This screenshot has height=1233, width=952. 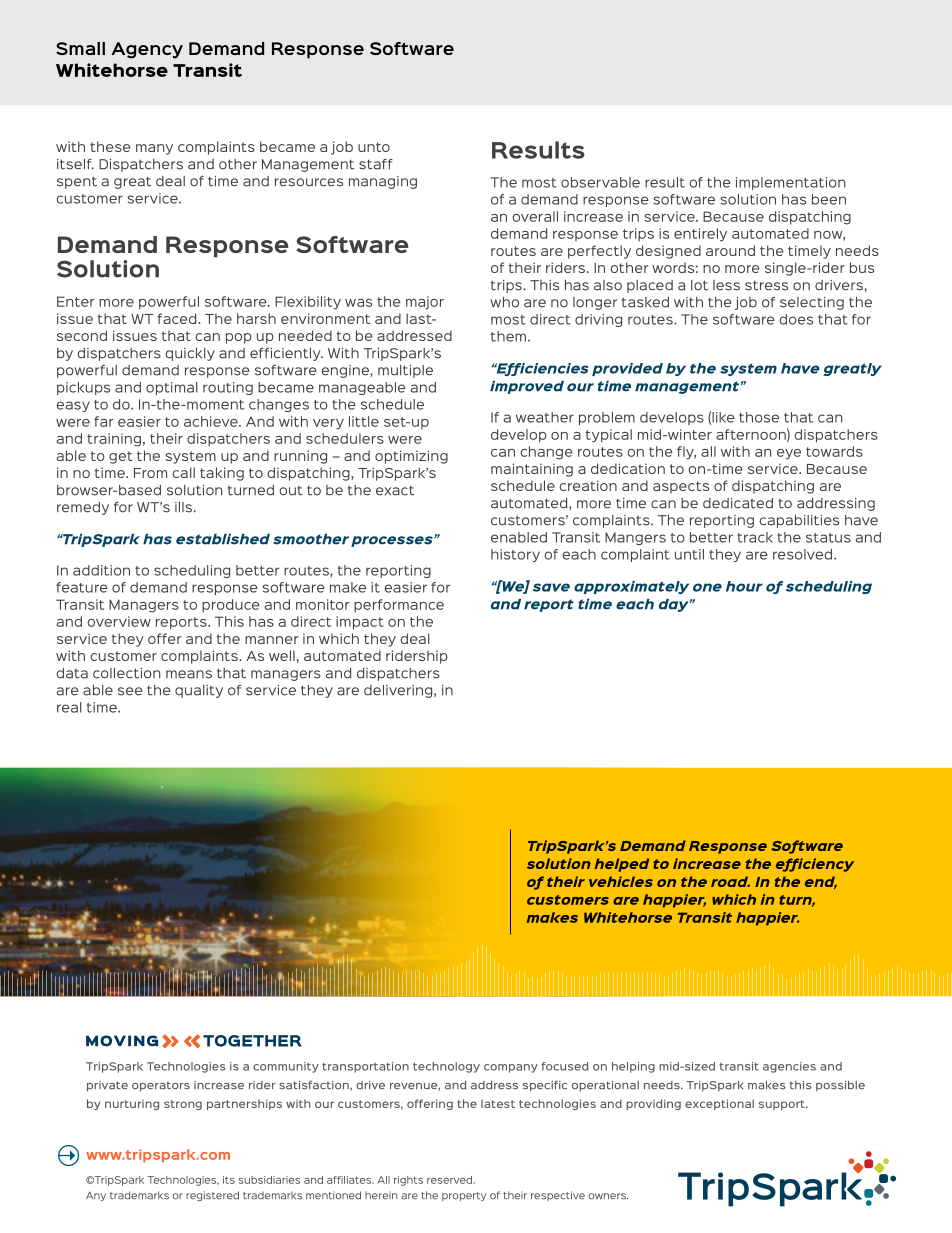 What do you see at coordinates (621, 881) in the screenshot?
I see `vehicles` at bounding box center [621, 881].
